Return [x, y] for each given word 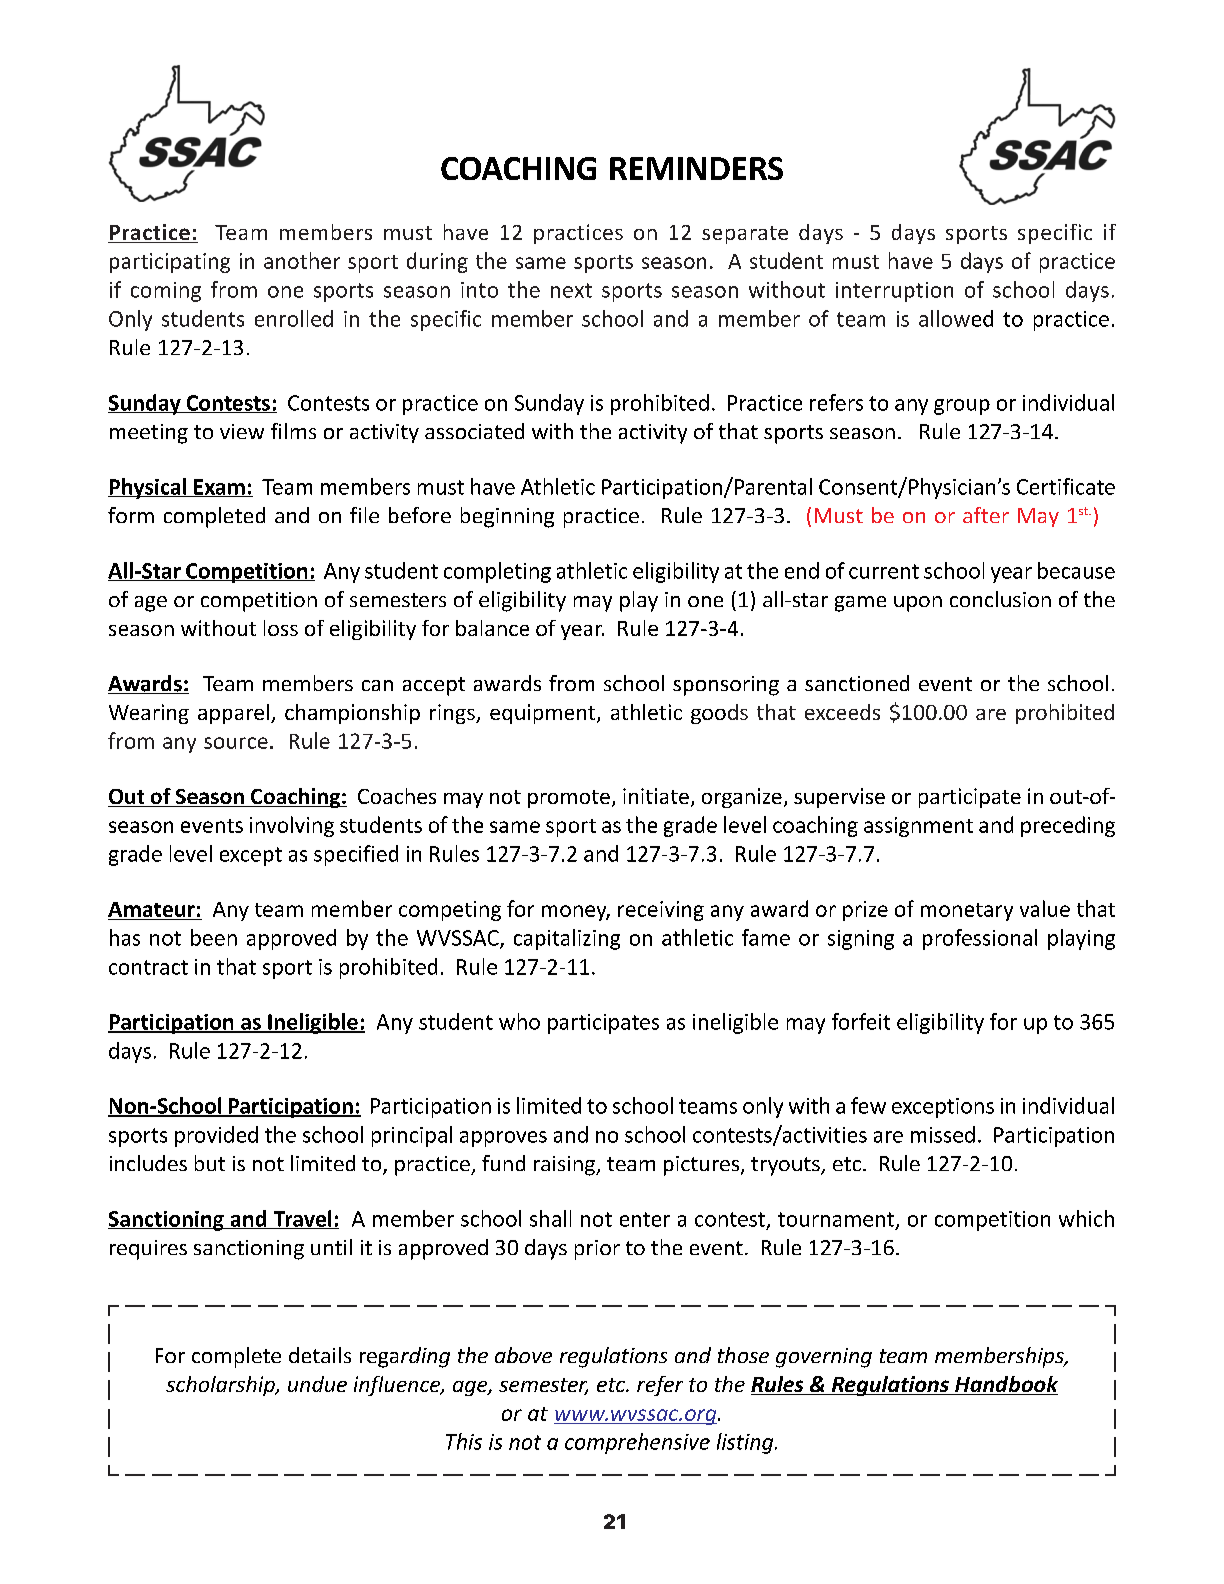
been [214, 937]
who [519, 1021]
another [302, 260]
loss [281, 628]
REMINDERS [696, 168]
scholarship [221, 1386]
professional [980, 939]
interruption [894, 292]
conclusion [1000, 599]
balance [492, 628]
